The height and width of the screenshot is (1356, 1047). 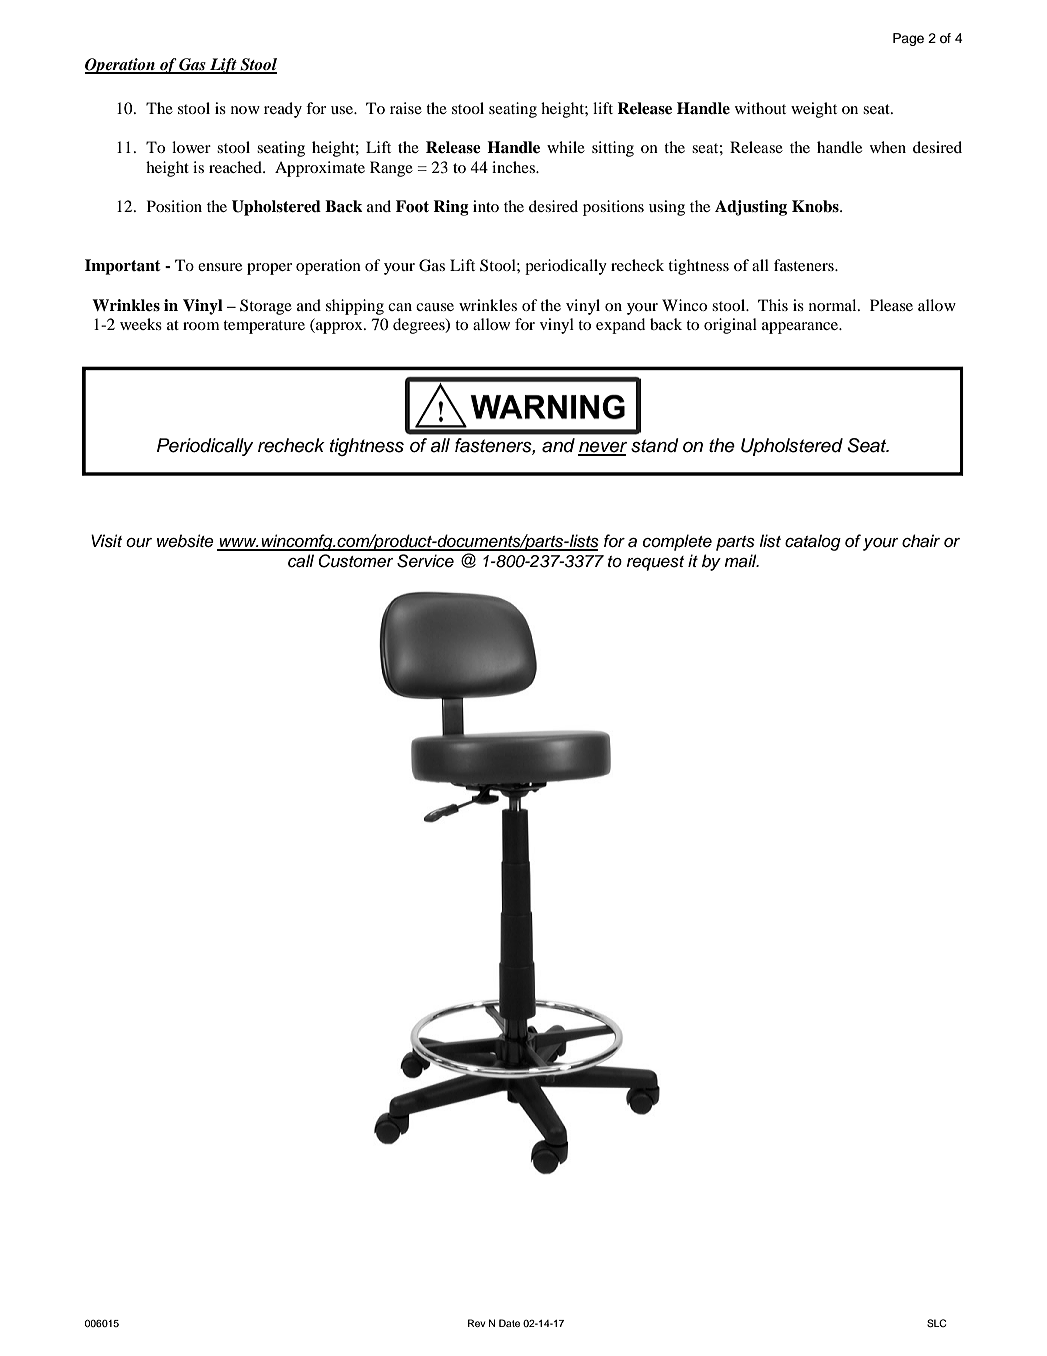 I want to click on Date, so click(x=509, y=1323).
